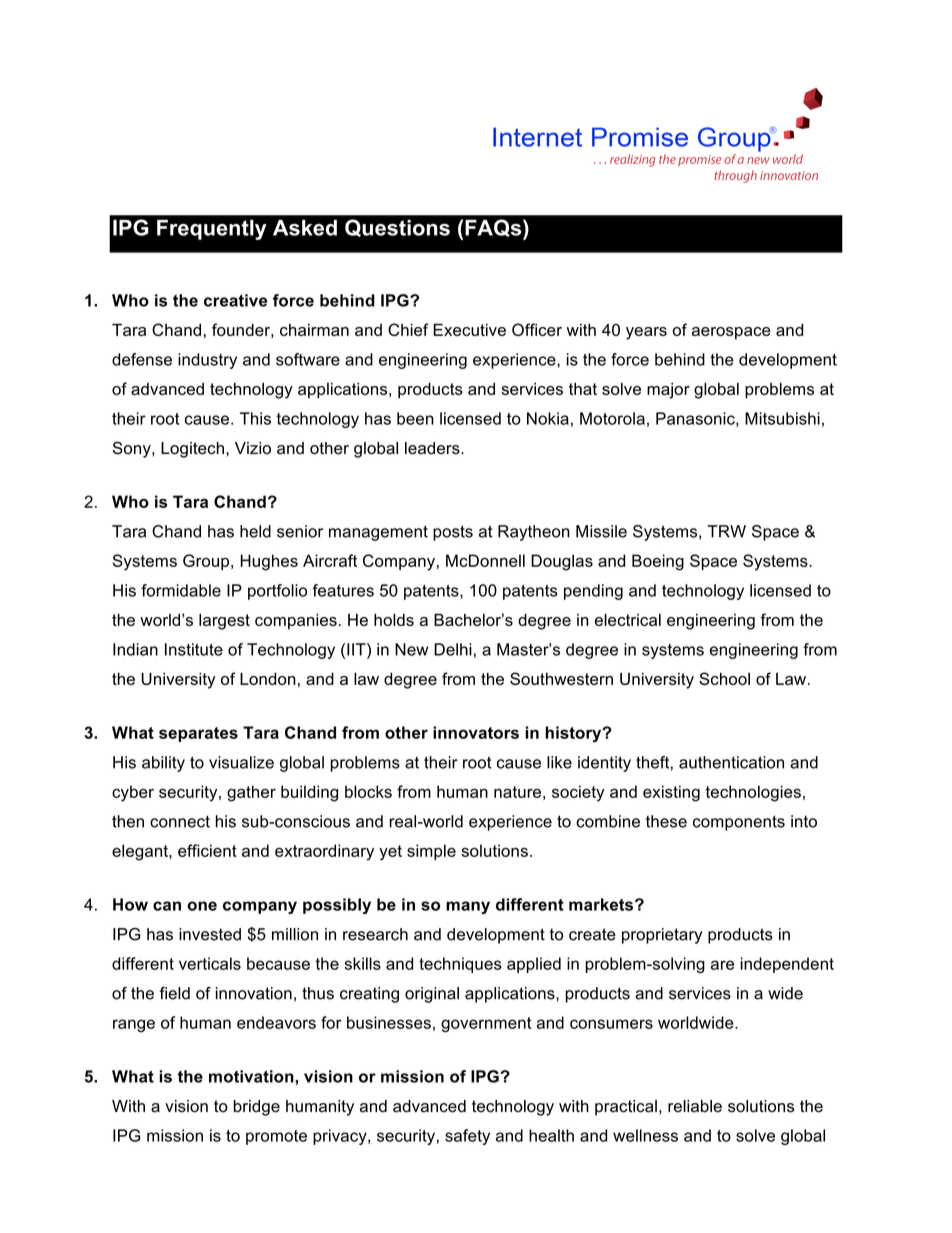 The width and height of the image is (952, 1233). I want to click on years, so click(646, 333).
